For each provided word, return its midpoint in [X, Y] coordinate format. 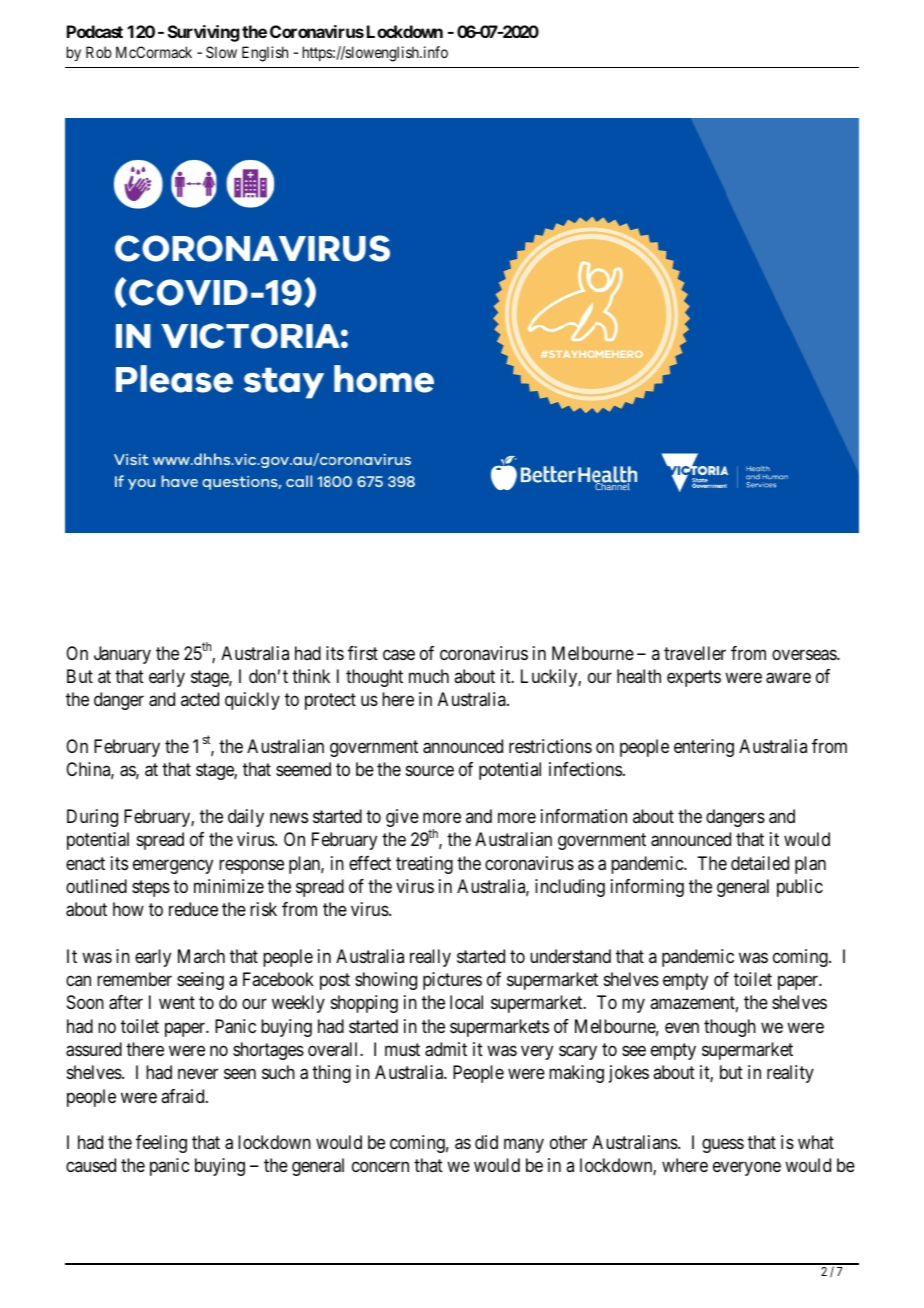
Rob [98, 52]
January [122, 655]
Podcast [95, 31]
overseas [805, 655]
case [399, 655]
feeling [161, 1144]
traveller [695, 653]
